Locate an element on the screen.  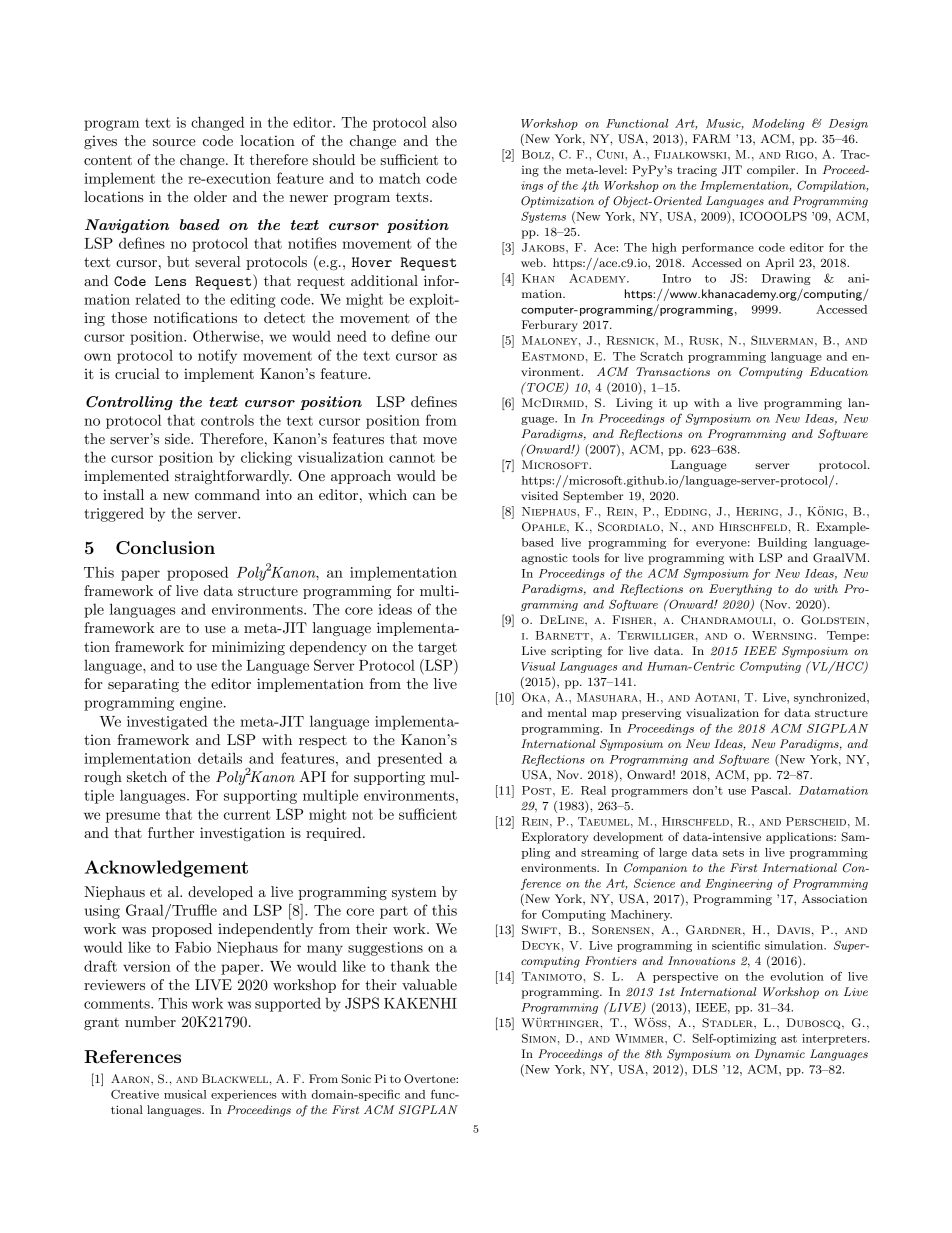
Sonic is located at coordinates (356, 1079).
